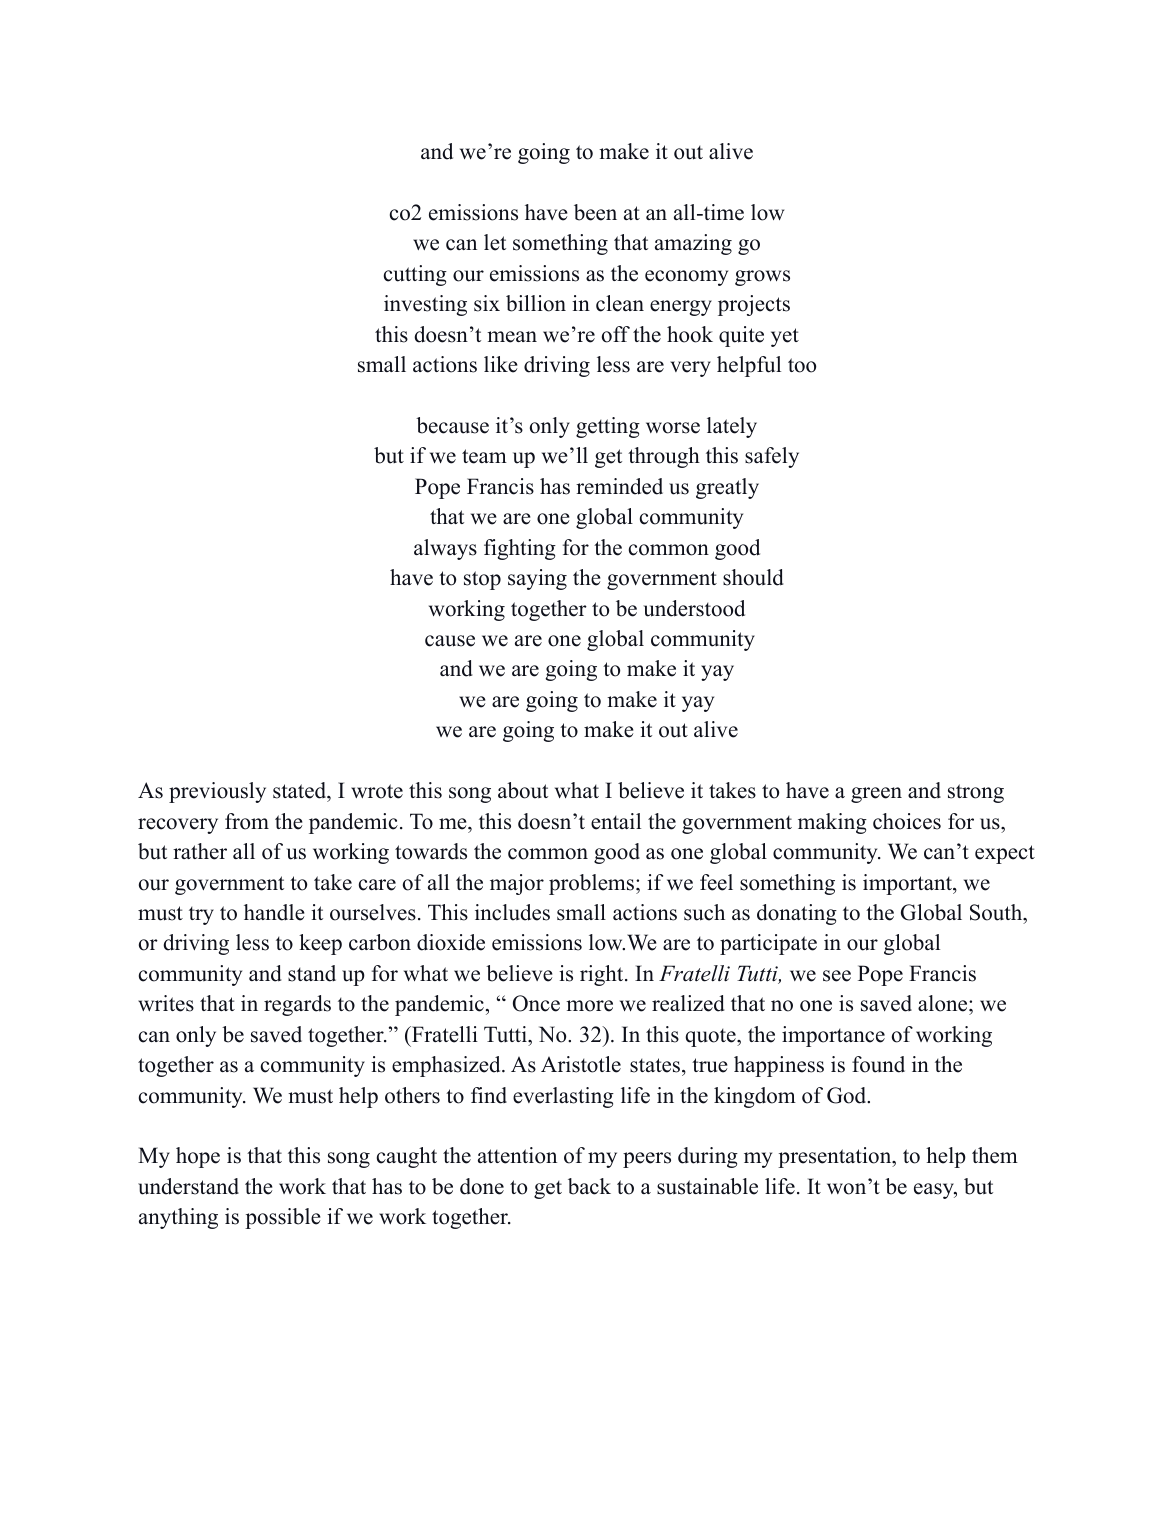  What do you see at coordinates (217, 792) in the screenshot?
I see `previously` at bounding box center [217, 792].
